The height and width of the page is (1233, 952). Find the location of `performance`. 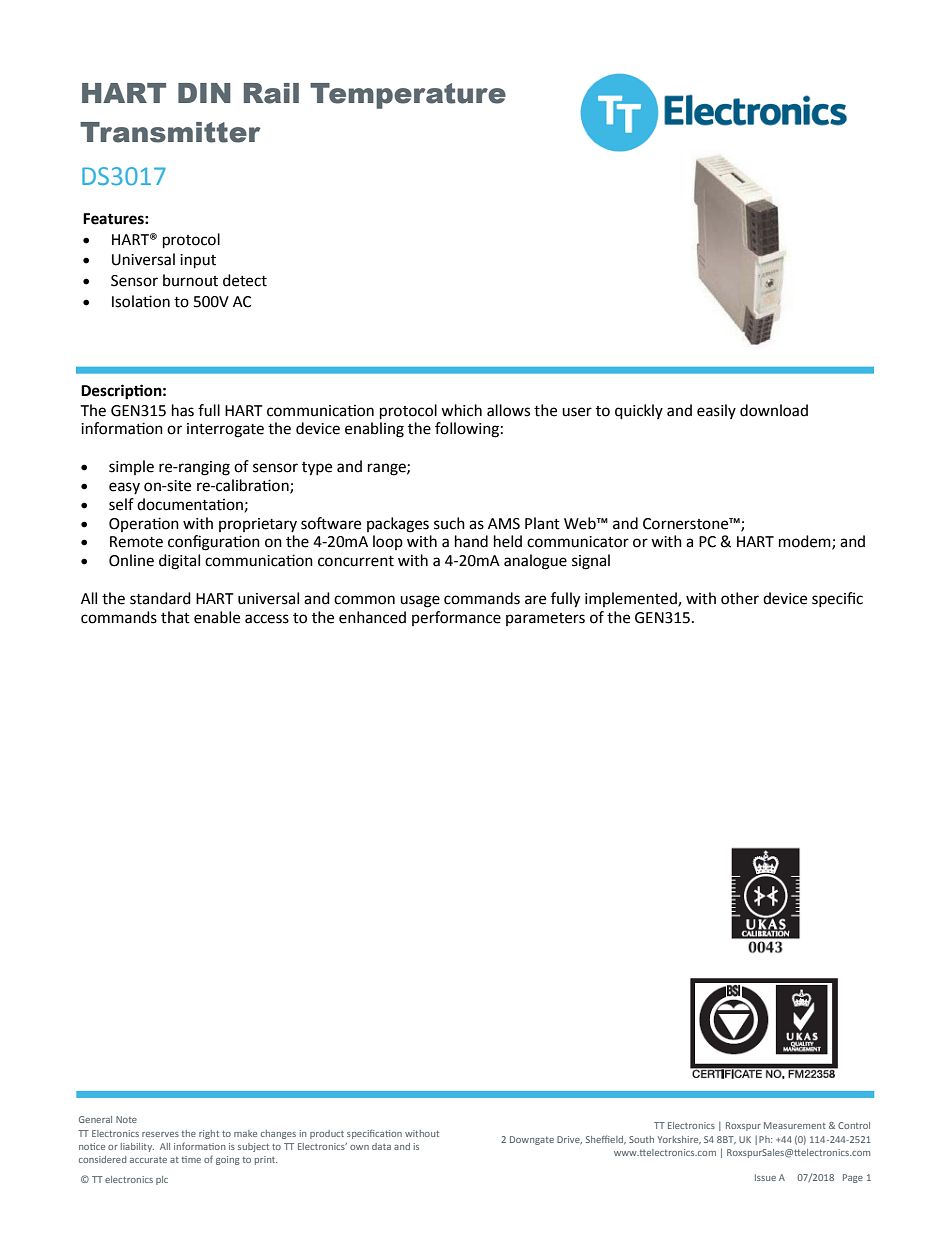

performance is located at coordinates (456, 618).
